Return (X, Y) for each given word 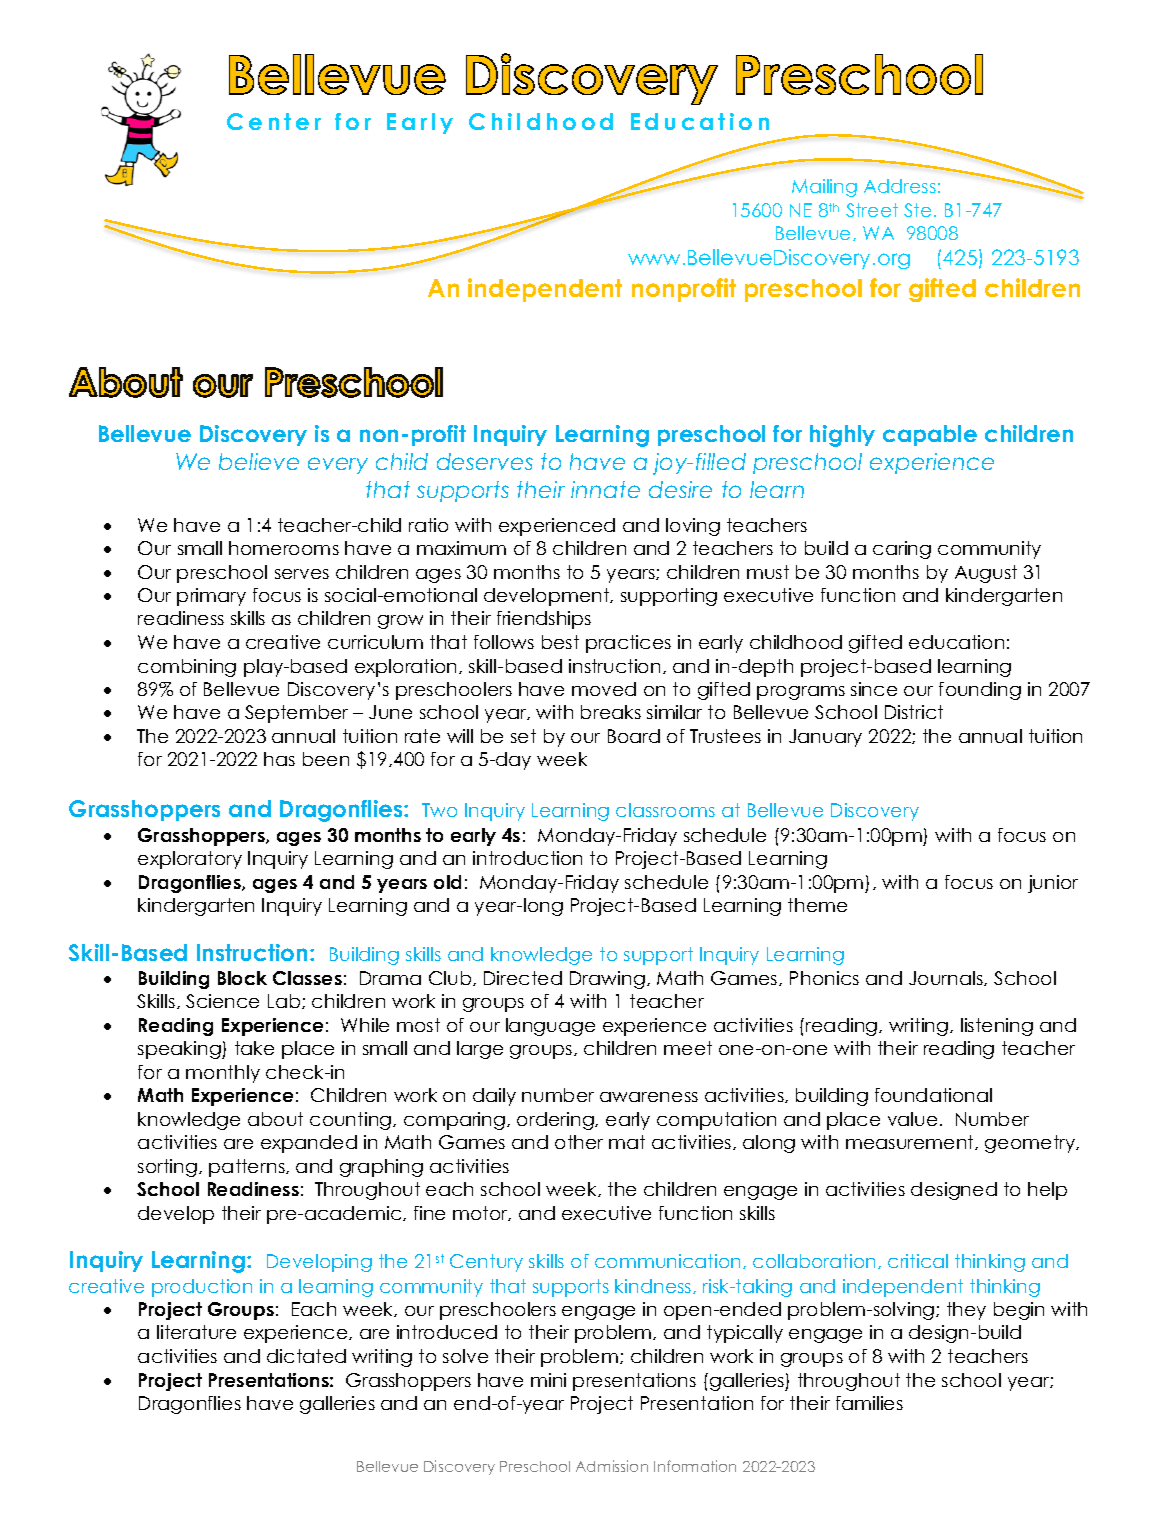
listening (997, 1027)
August (986, 574)
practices (628, 644)
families (869, 1403)
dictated (306, 1356)
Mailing (824, 188)
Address (900, 186)
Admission (612, 1466)
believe (259, 461)
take (254, 1048)
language (550, 1027)
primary (211, 597)
